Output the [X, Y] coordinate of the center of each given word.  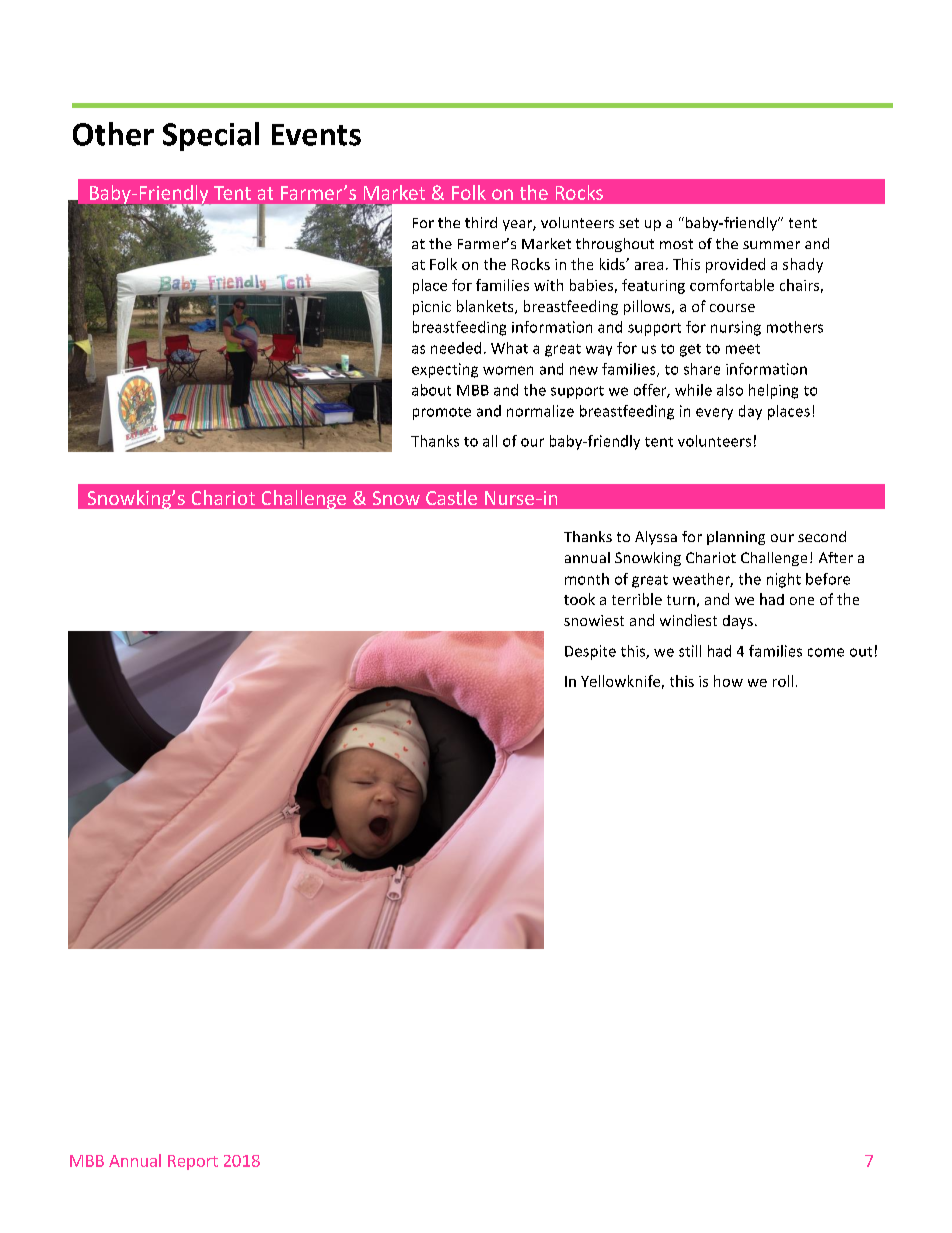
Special [211, 136]
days [738, 622]
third [481, 222]
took [579, 599]
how [728, 681]
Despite [590, 652]
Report [193, 1162]
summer [771, 245]
